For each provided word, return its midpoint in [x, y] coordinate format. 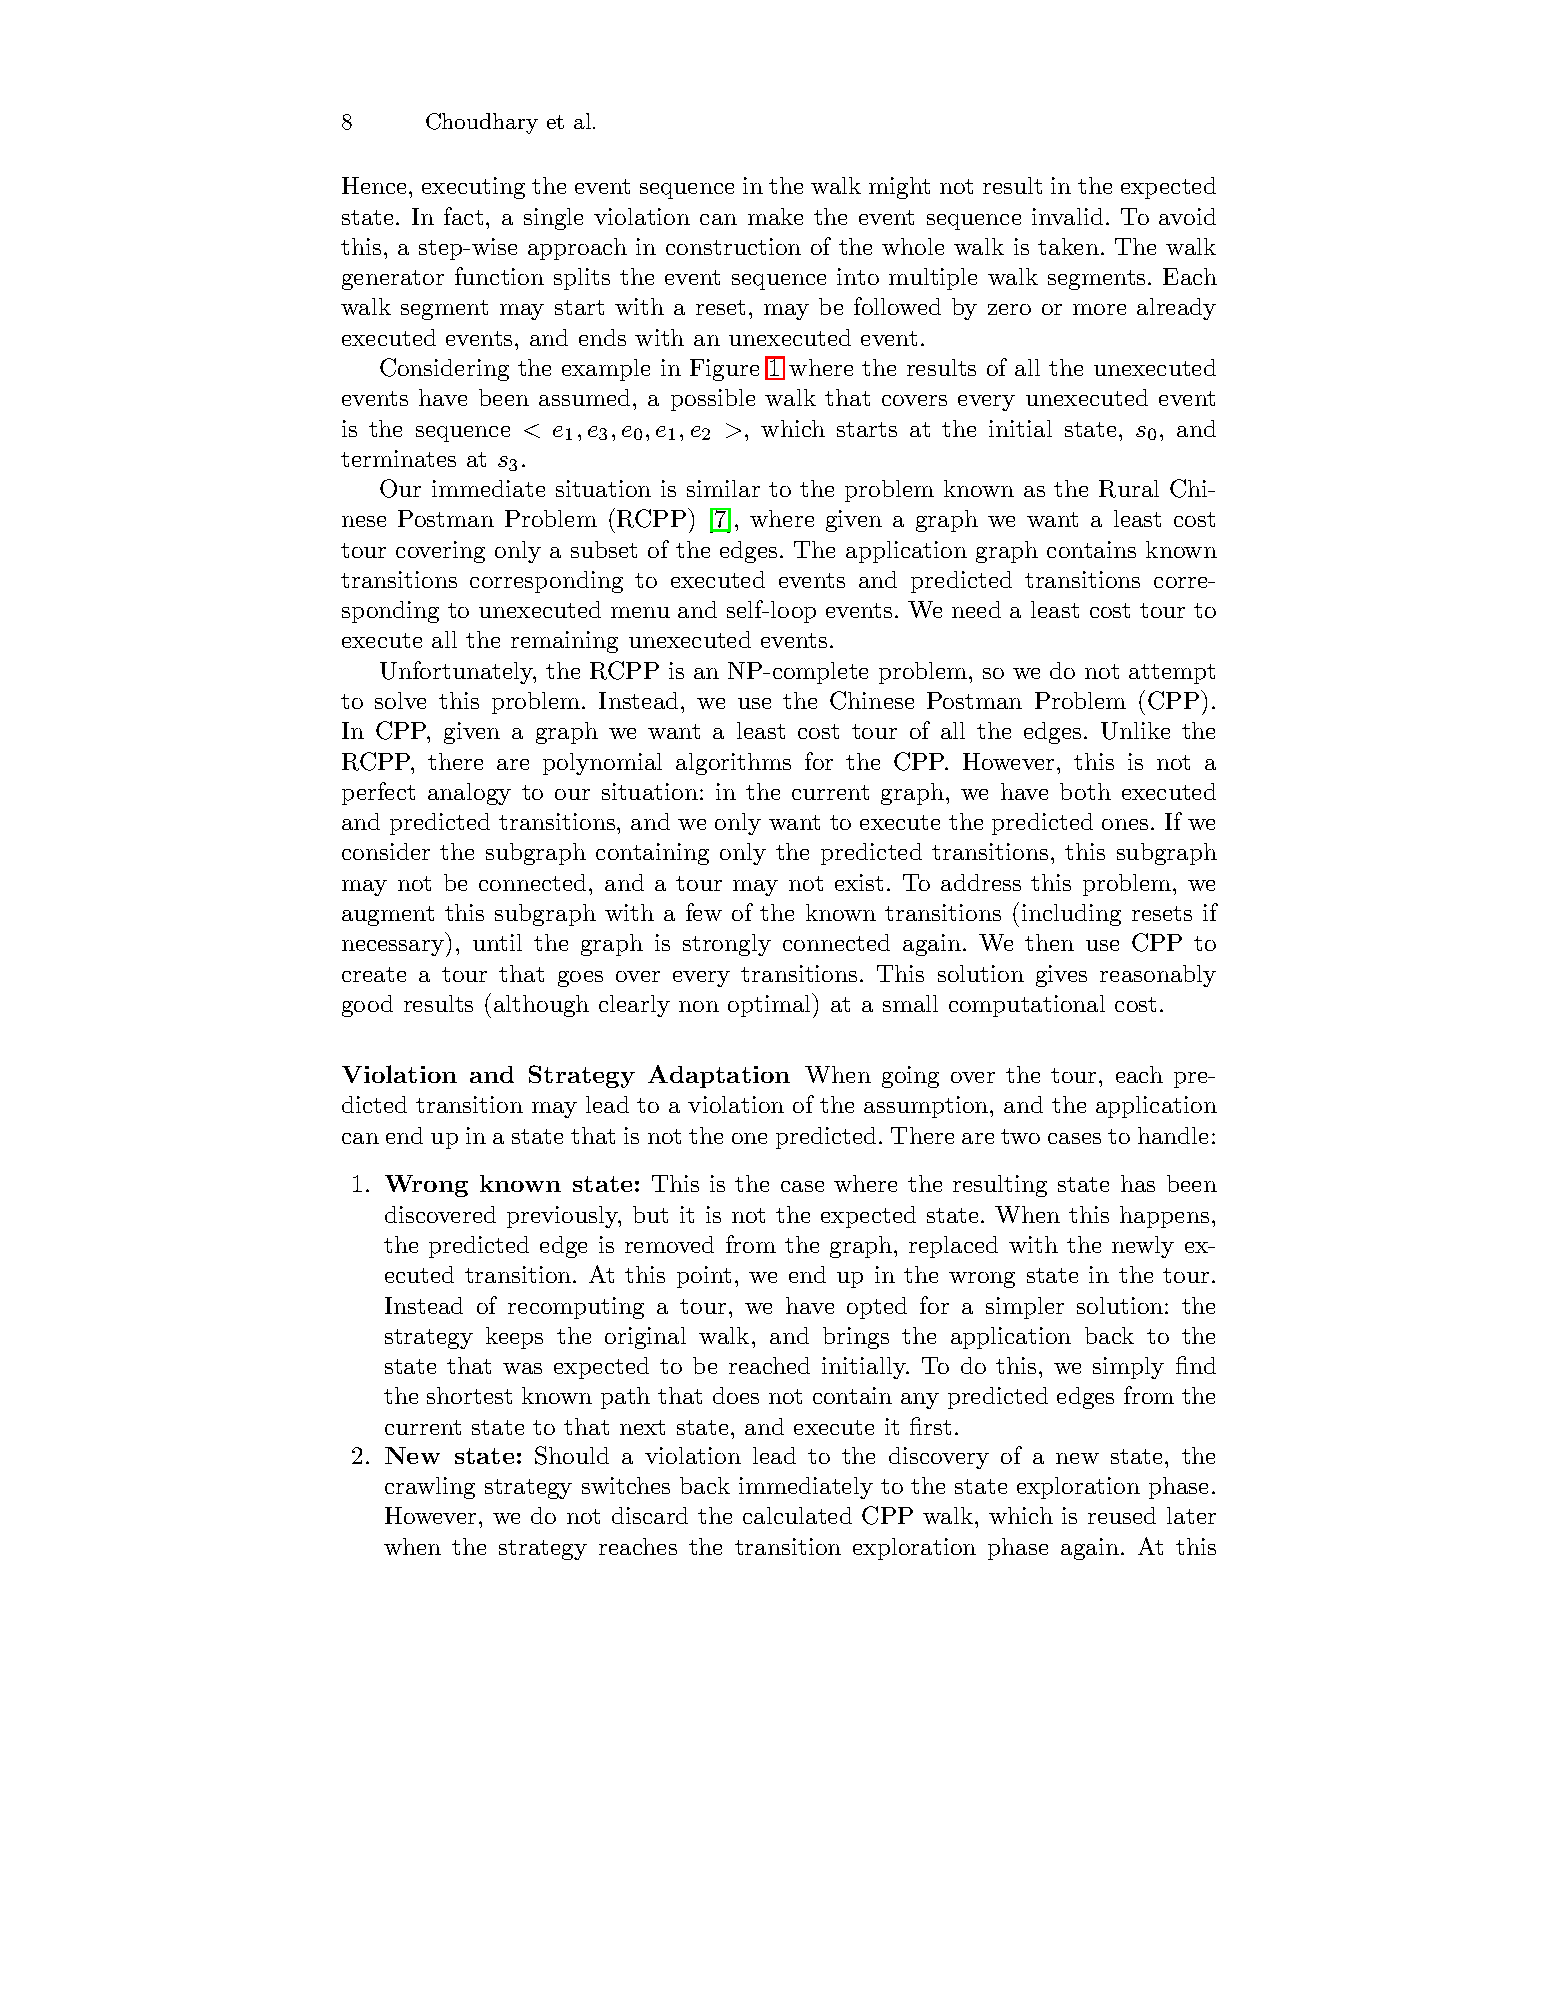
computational [1027, 1006]
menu [640, 612]
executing [473, 188]
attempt [1172, 674]
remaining [564, 642]
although [541, 1006]
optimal [771, 1005]
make [775, 216]
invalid [1067, 216]
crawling [430, 1488]
